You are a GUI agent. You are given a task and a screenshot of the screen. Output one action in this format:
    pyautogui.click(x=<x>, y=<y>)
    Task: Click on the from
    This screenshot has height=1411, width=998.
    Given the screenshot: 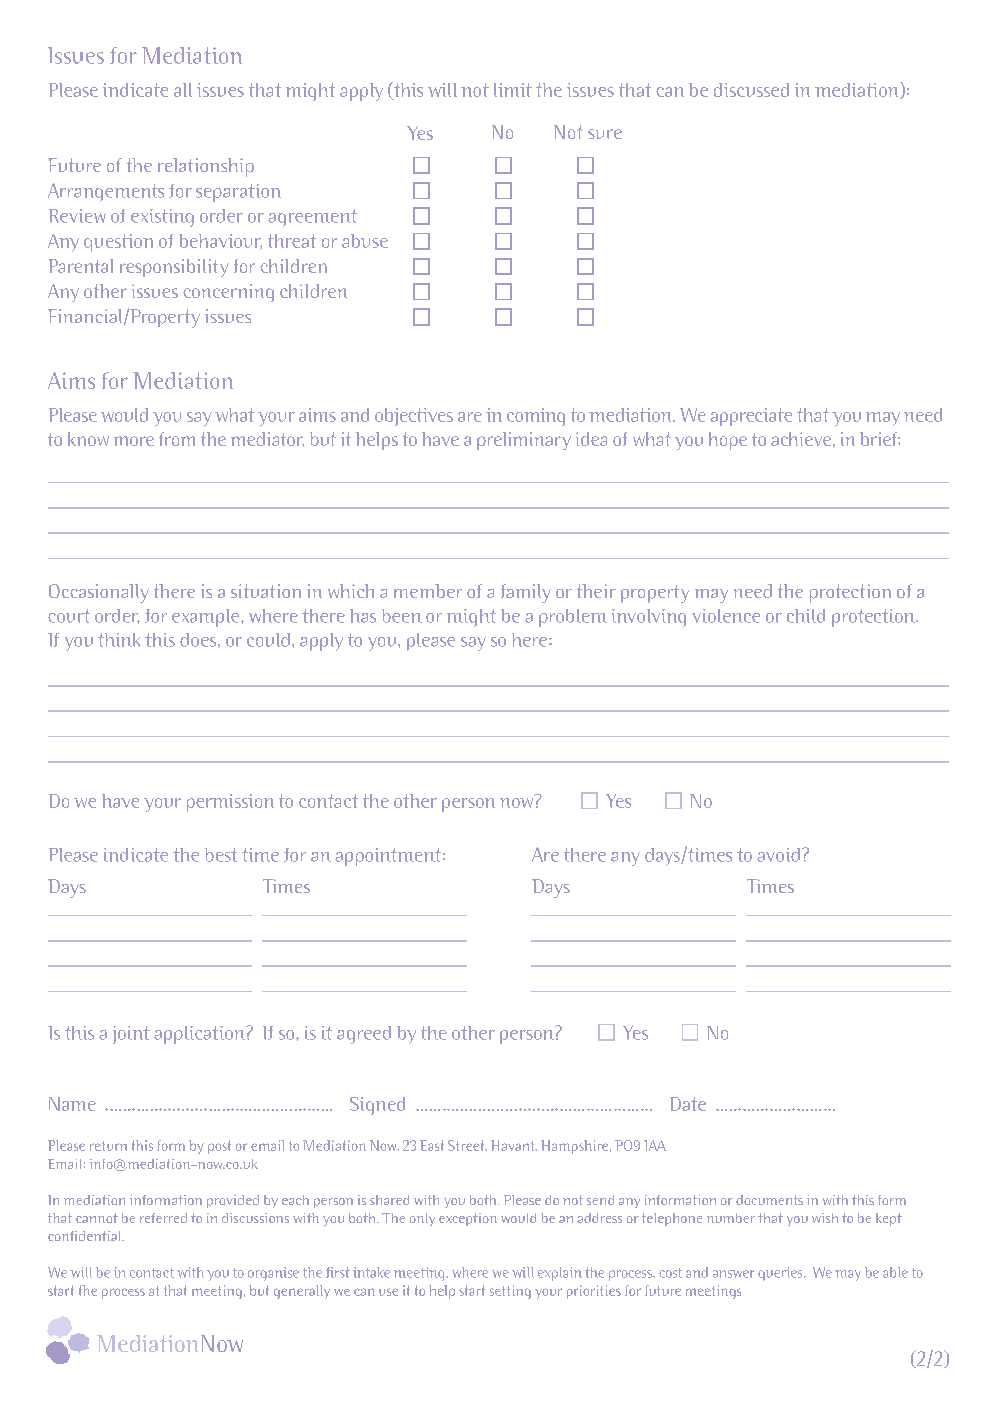 What is the action you would take?
    pyautogui.click(x=177, y=439)
